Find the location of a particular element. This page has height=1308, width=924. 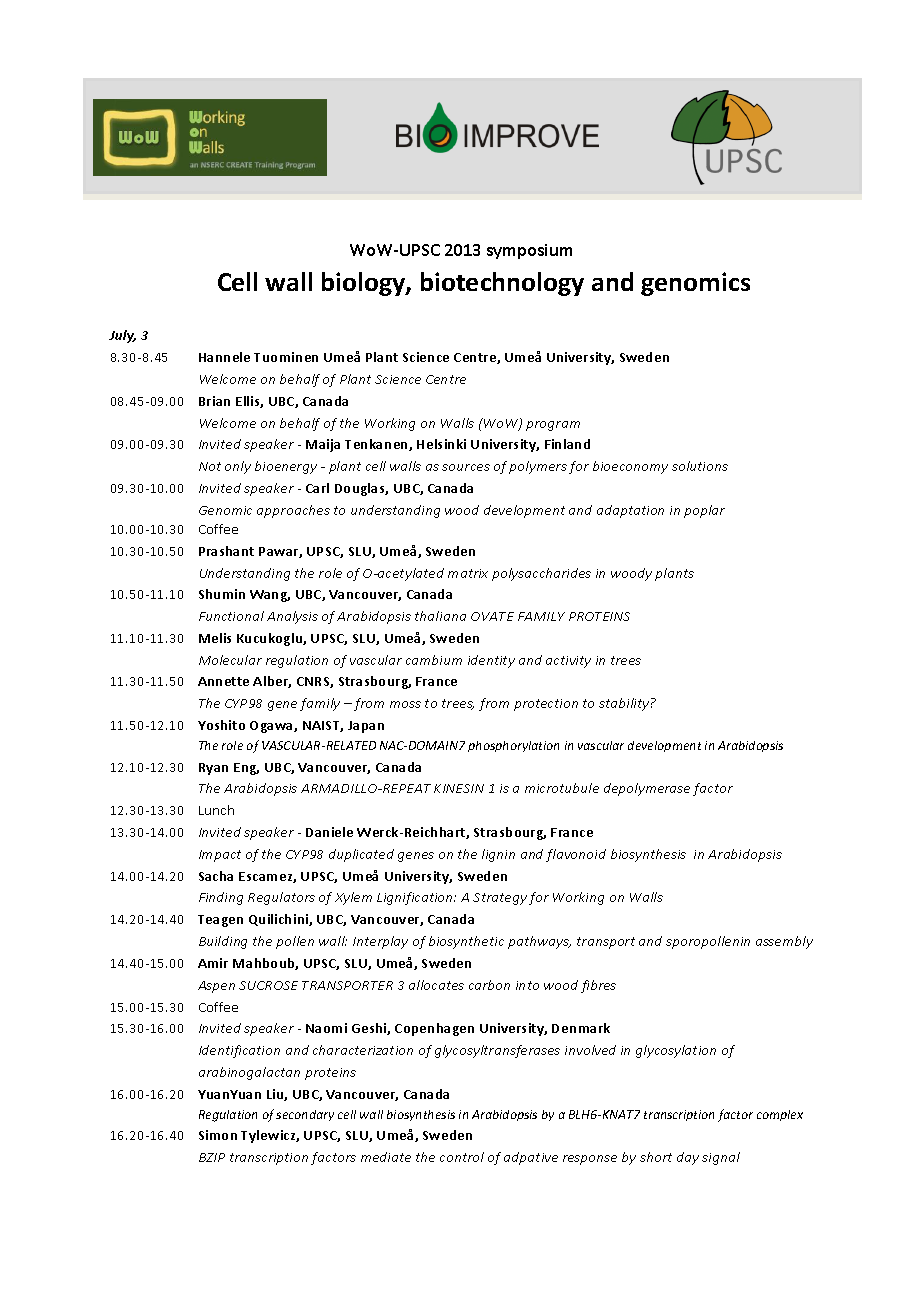

flavonoid is located at coordinates (576, 855).
